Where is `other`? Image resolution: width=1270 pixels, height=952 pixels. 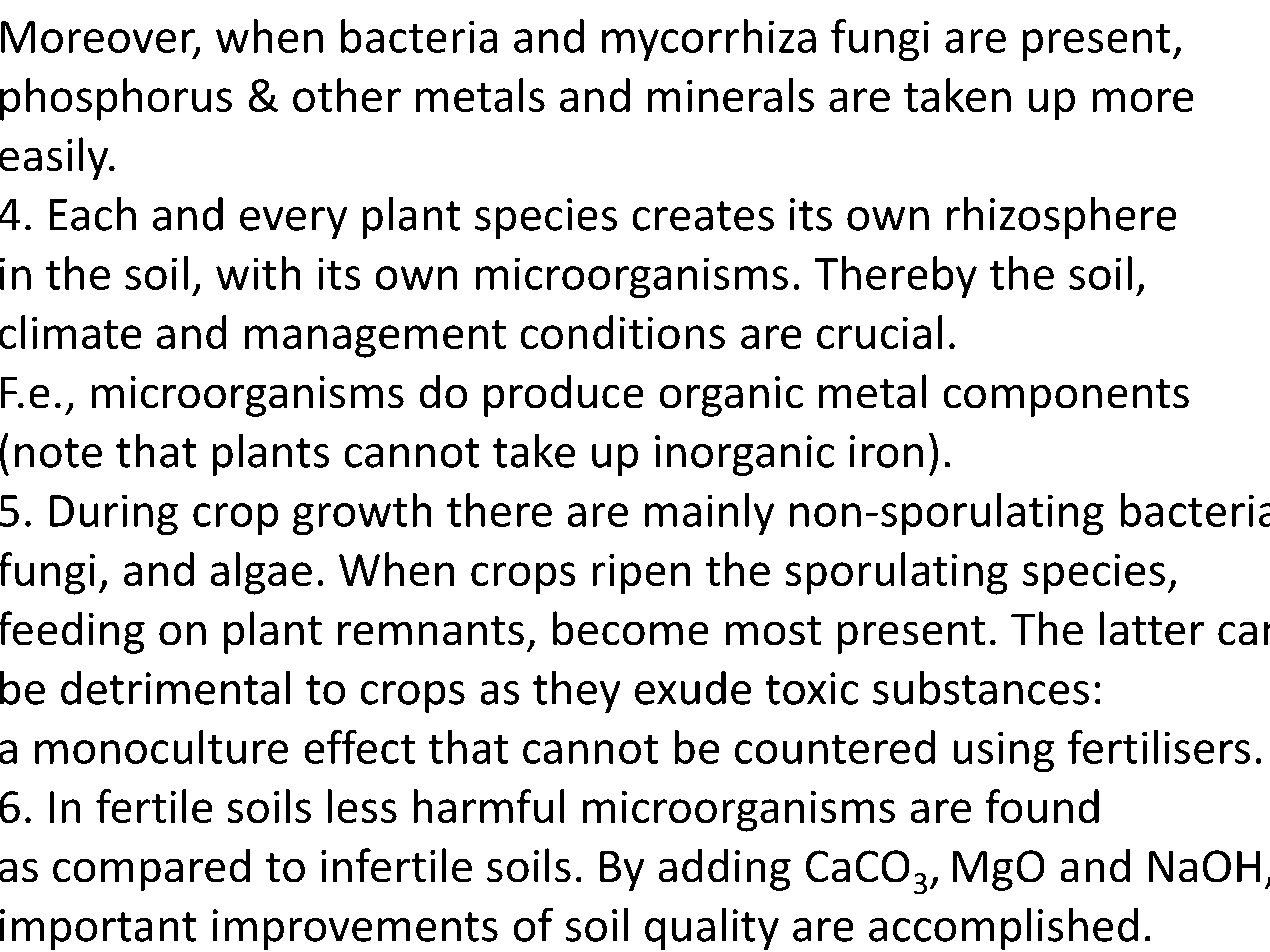 other is located at coordinates (347, 95).
